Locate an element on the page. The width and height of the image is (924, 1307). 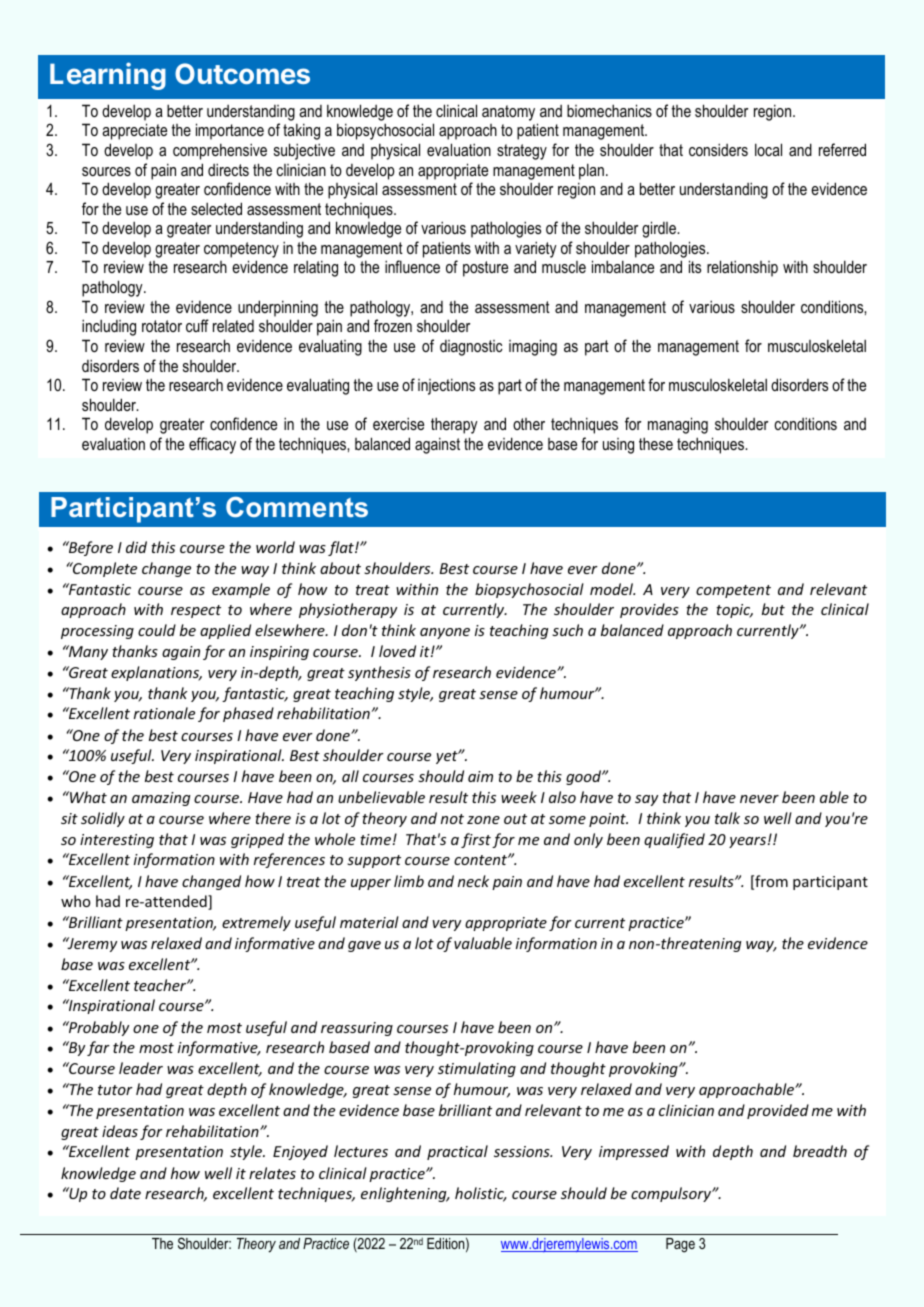
local is located at coordinates (768, 149).
